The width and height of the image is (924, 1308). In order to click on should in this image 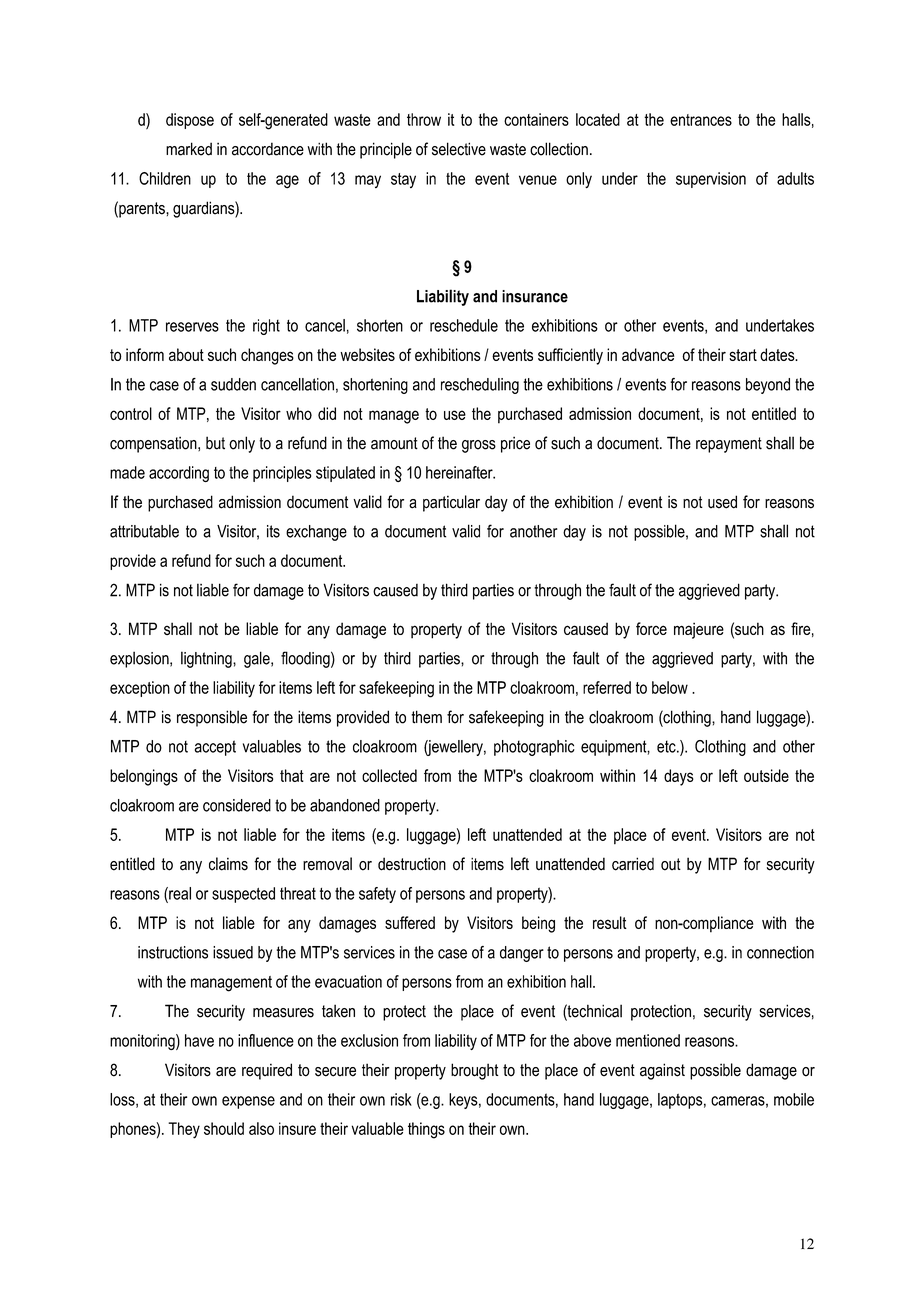, I will do `click(224, 1128)`.
